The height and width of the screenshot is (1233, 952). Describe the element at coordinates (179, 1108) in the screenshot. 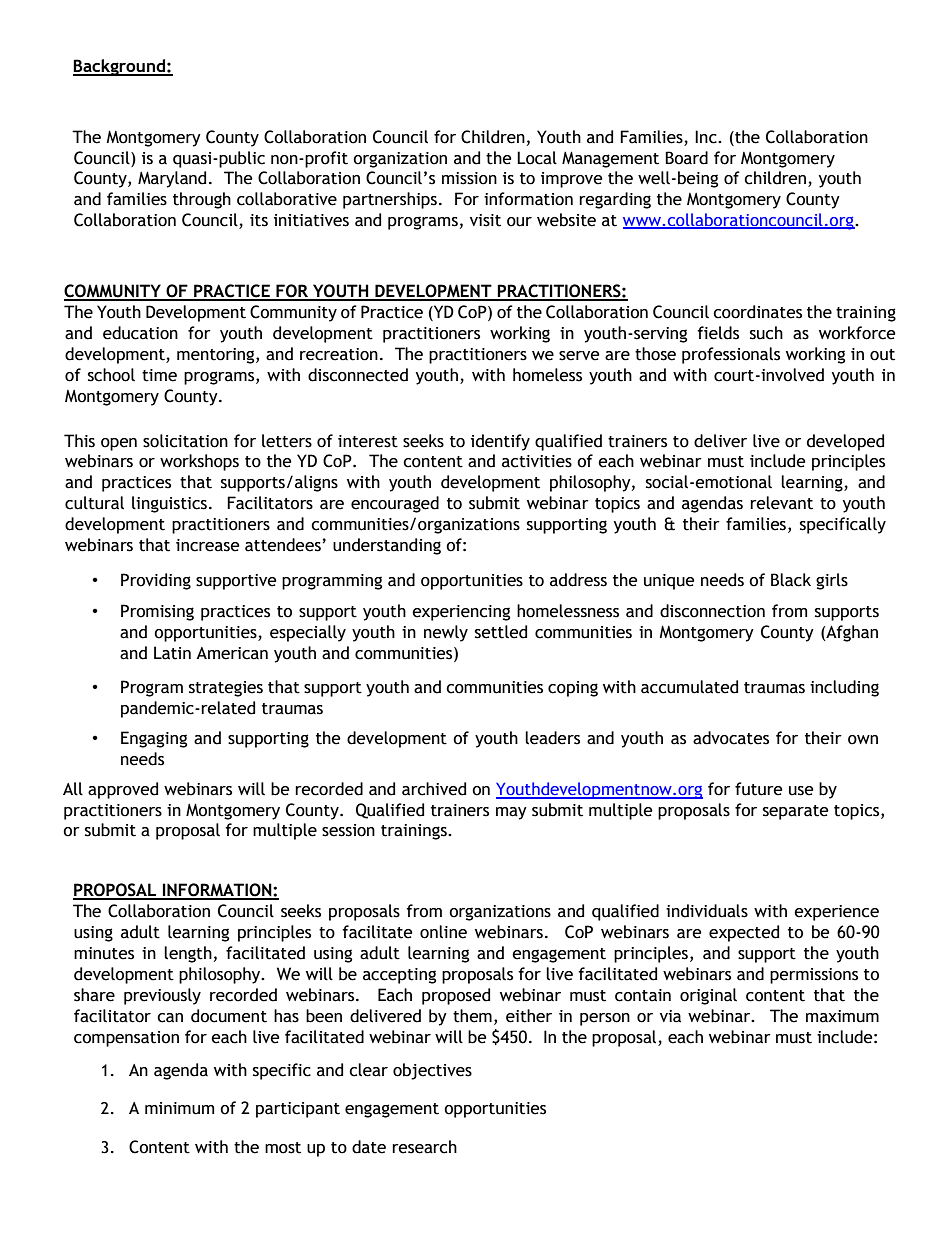

I see `minimum` at that location.
